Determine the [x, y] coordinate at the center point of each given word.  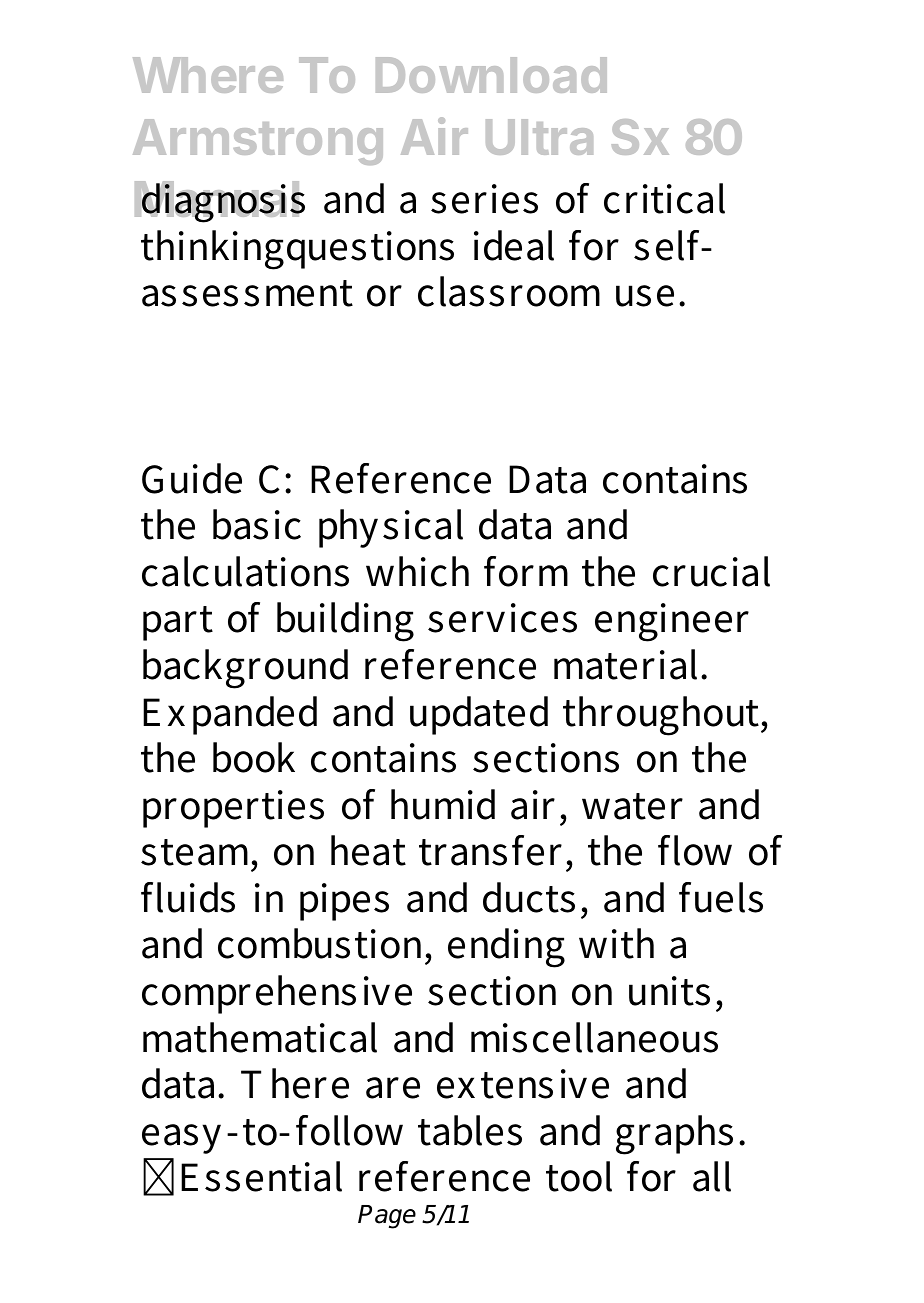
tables [470, 1130]
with [616, 943]
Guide [192, 478]
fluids [188, 897]
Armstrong [258, 142]
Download [491, 75]
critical [664, 198]
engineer [672, 622]
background [245, 669]
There [295, 1083]
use [645, 296]
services [502, 618]
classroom [509, 291]
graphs [674, 1135]
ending [506, 948]
